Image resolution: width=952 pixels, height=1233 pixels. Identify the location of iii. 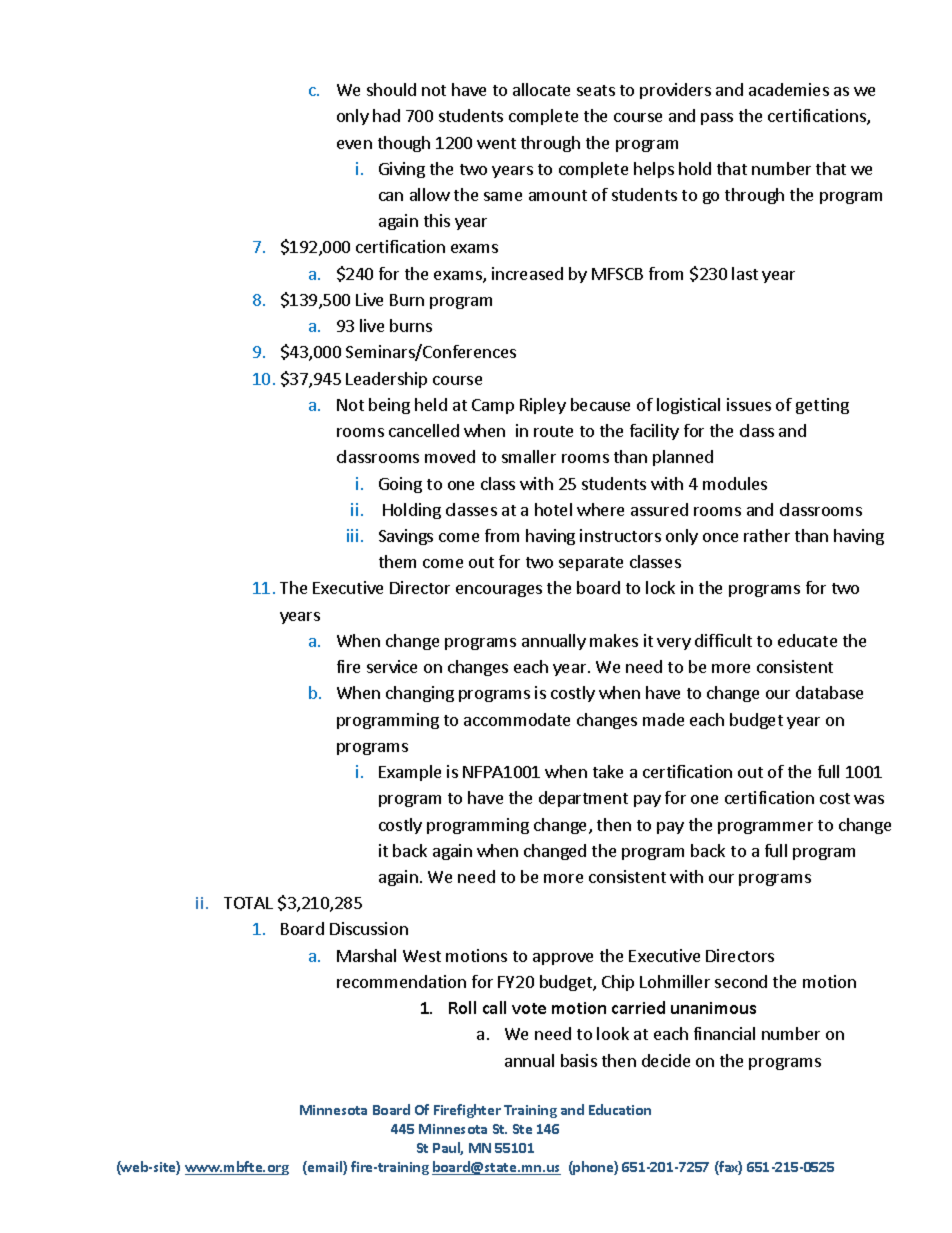
(352, 535).
